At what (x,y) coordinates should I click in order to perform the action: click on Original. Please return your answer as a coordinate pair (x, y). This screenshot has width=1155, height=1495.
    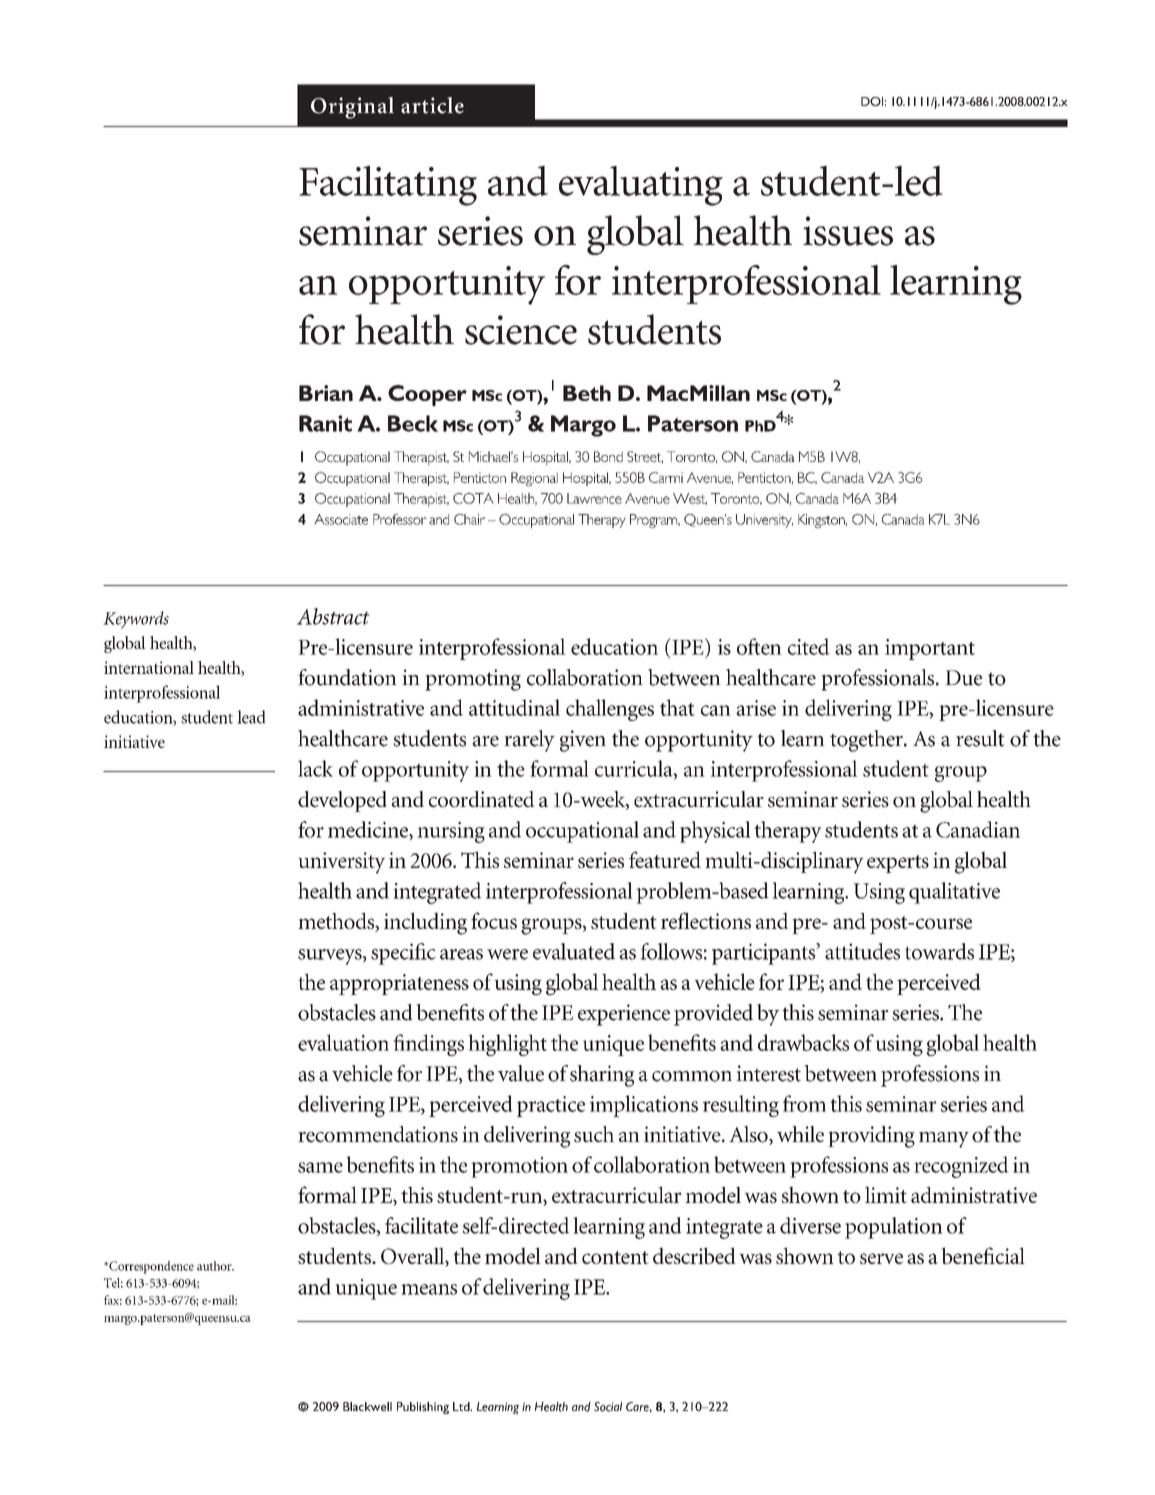
    Looking at the image, I should click on (352, 108).
